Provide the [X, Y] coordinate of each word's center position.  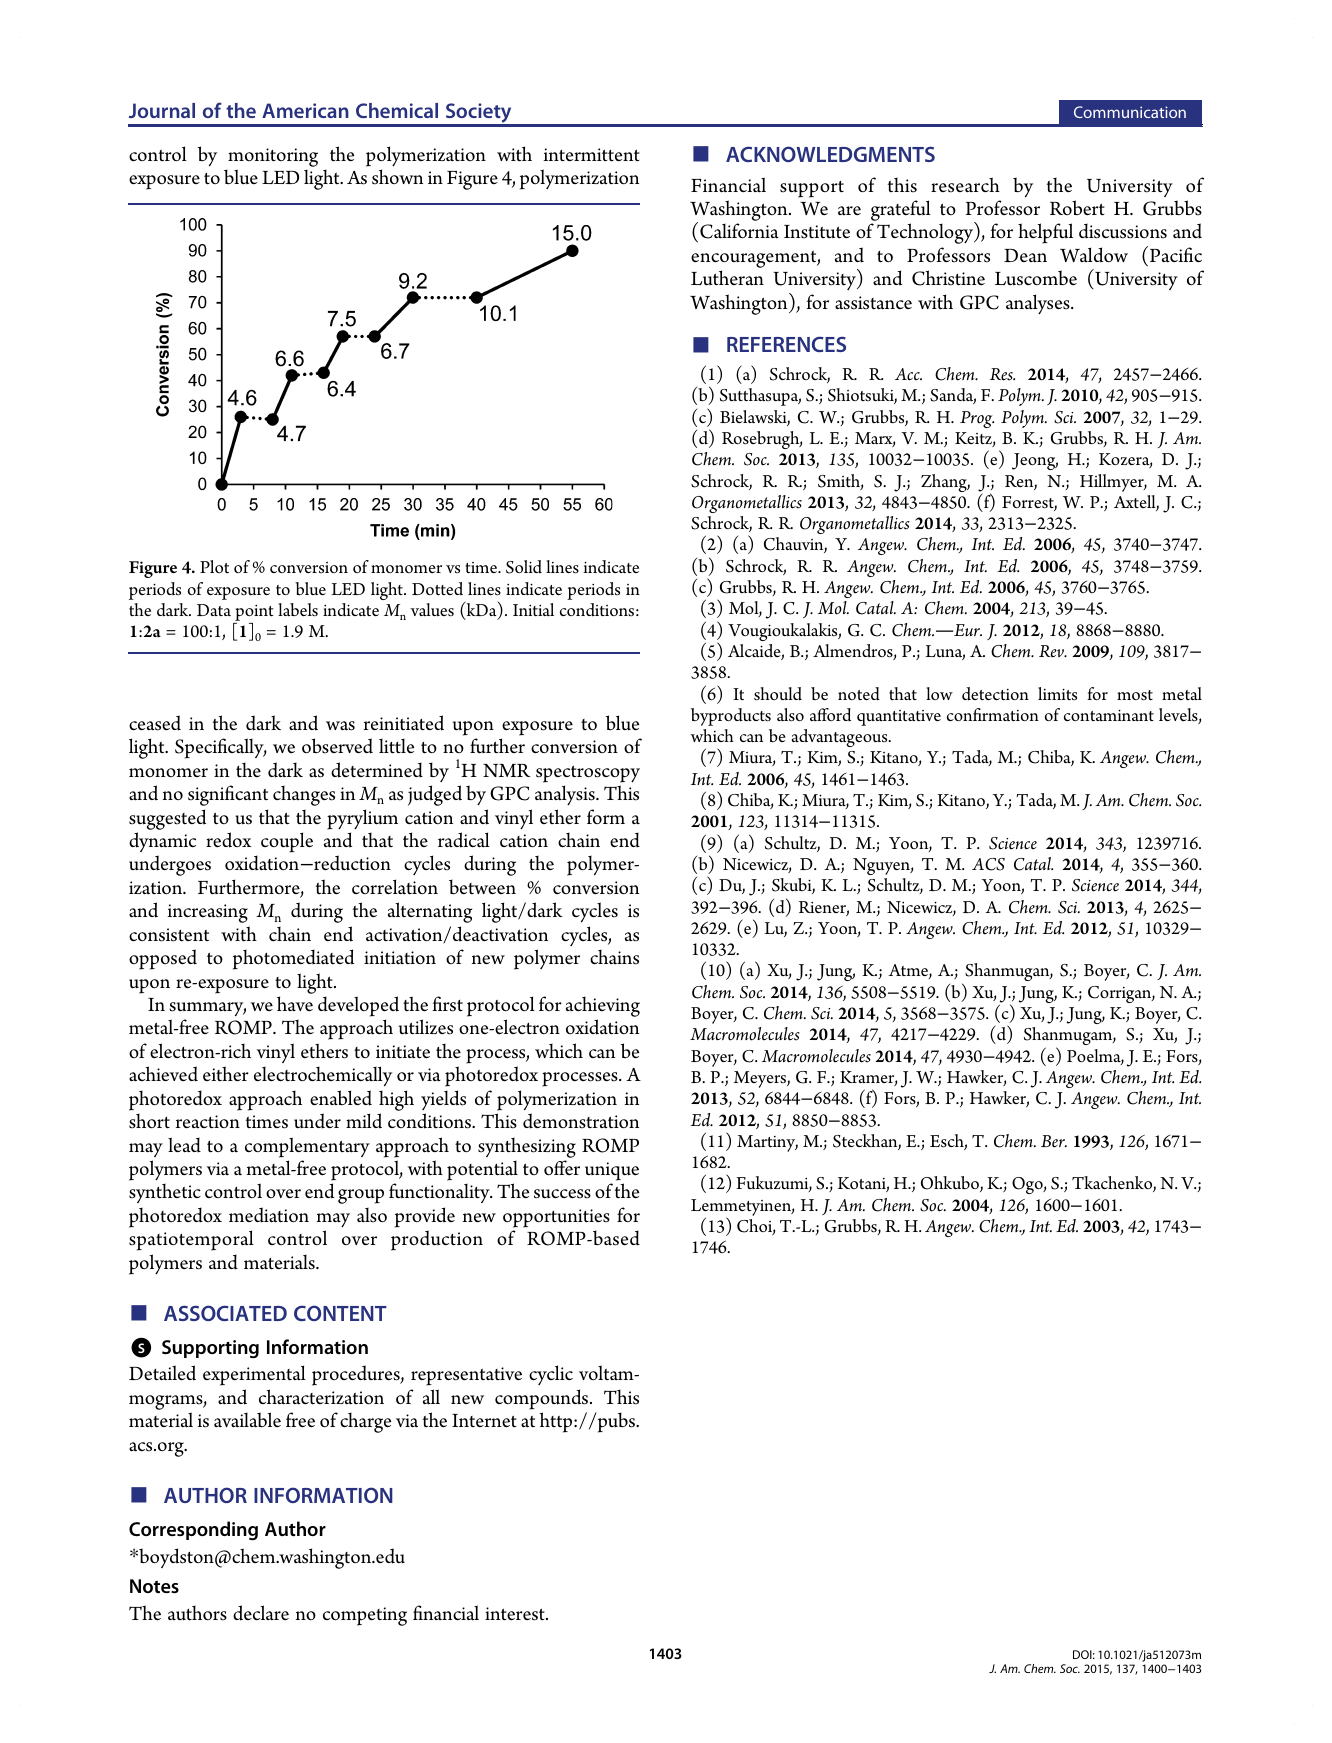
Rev [1052, 651]
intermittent [592, 155]
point [253, 614]
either [226, 1074]
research [965, 185]
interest [516, 1614]
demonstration [581, 1121]
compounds [543, 1399]
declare [261, 1613]
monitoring [273, 157]
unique [612, 1171]
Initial [533, 609]
